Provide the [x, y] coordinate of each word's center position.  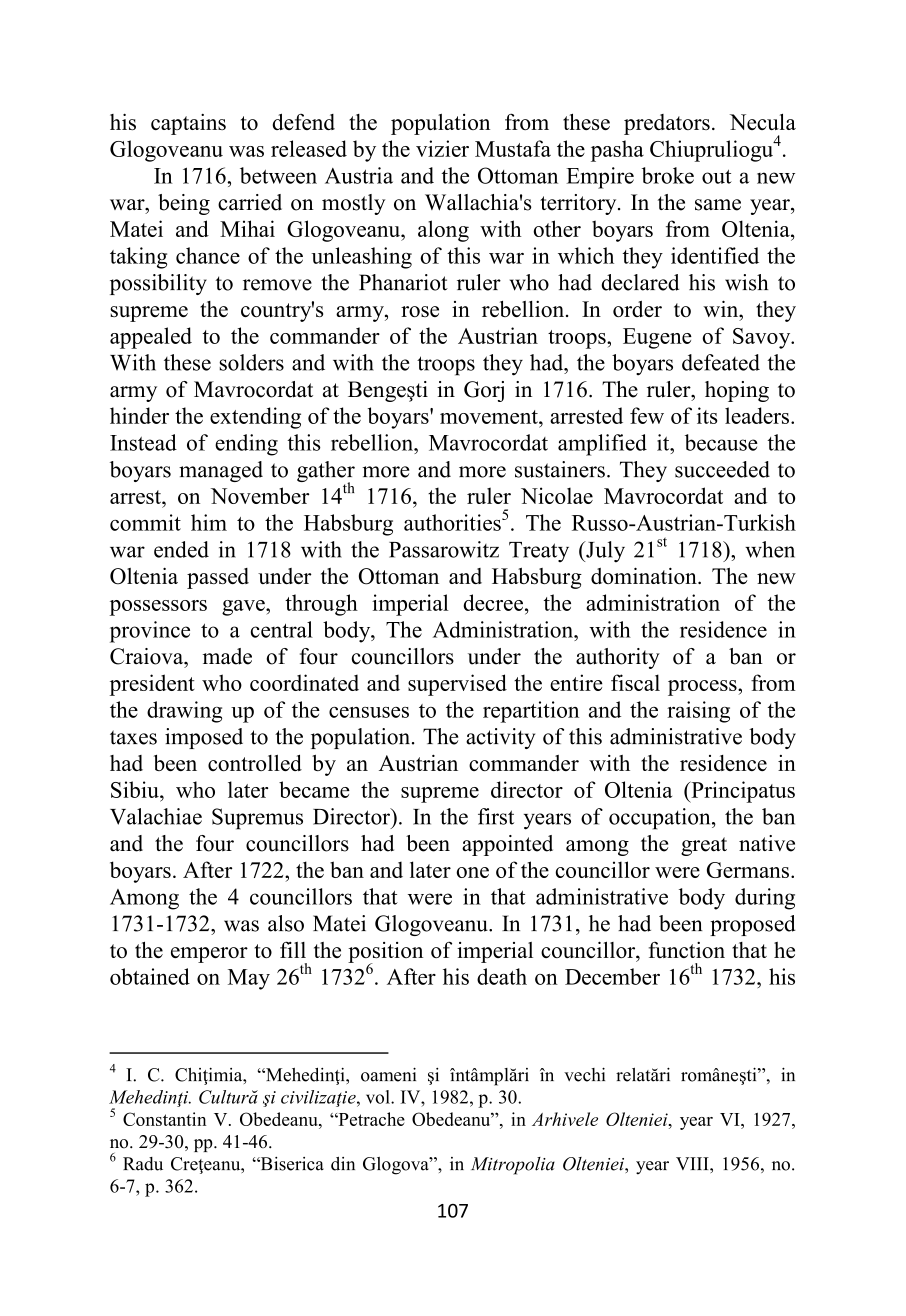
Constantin [165, 1119]
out [717, 177]
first [496, 816]
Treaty [539, 552]
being [184, 204]
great [704, 846]
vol [379, 1097]
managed [221, 471]
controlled [255, 763]
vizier [442, 148]
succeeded [722, 469]
